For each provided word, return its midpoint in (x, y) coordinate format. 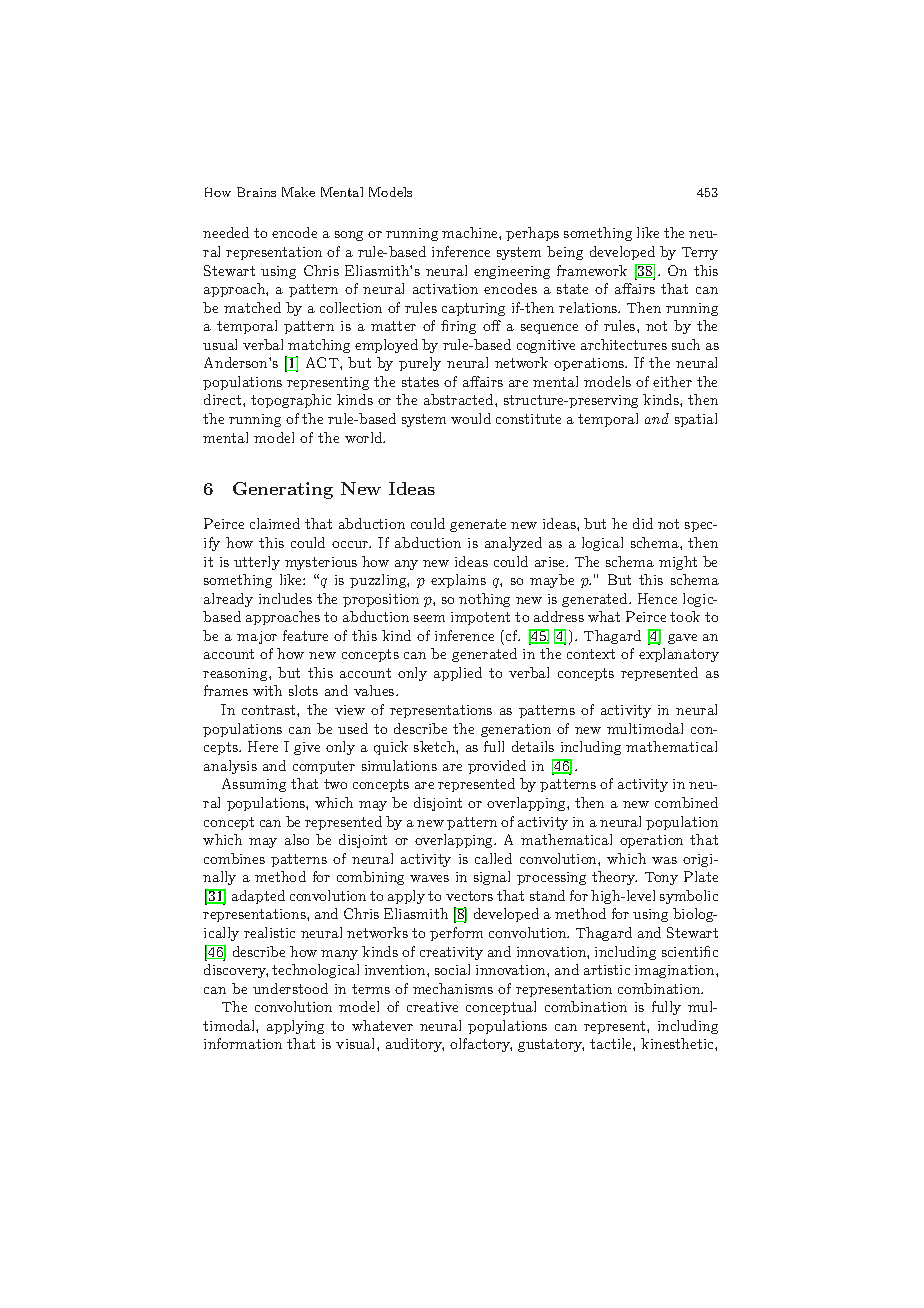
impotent (480, 618)
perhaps (532, 234)
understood (290, 988)
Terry (700, 253)
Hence (657, 598)
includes (285, 598)
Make (298, 192)
